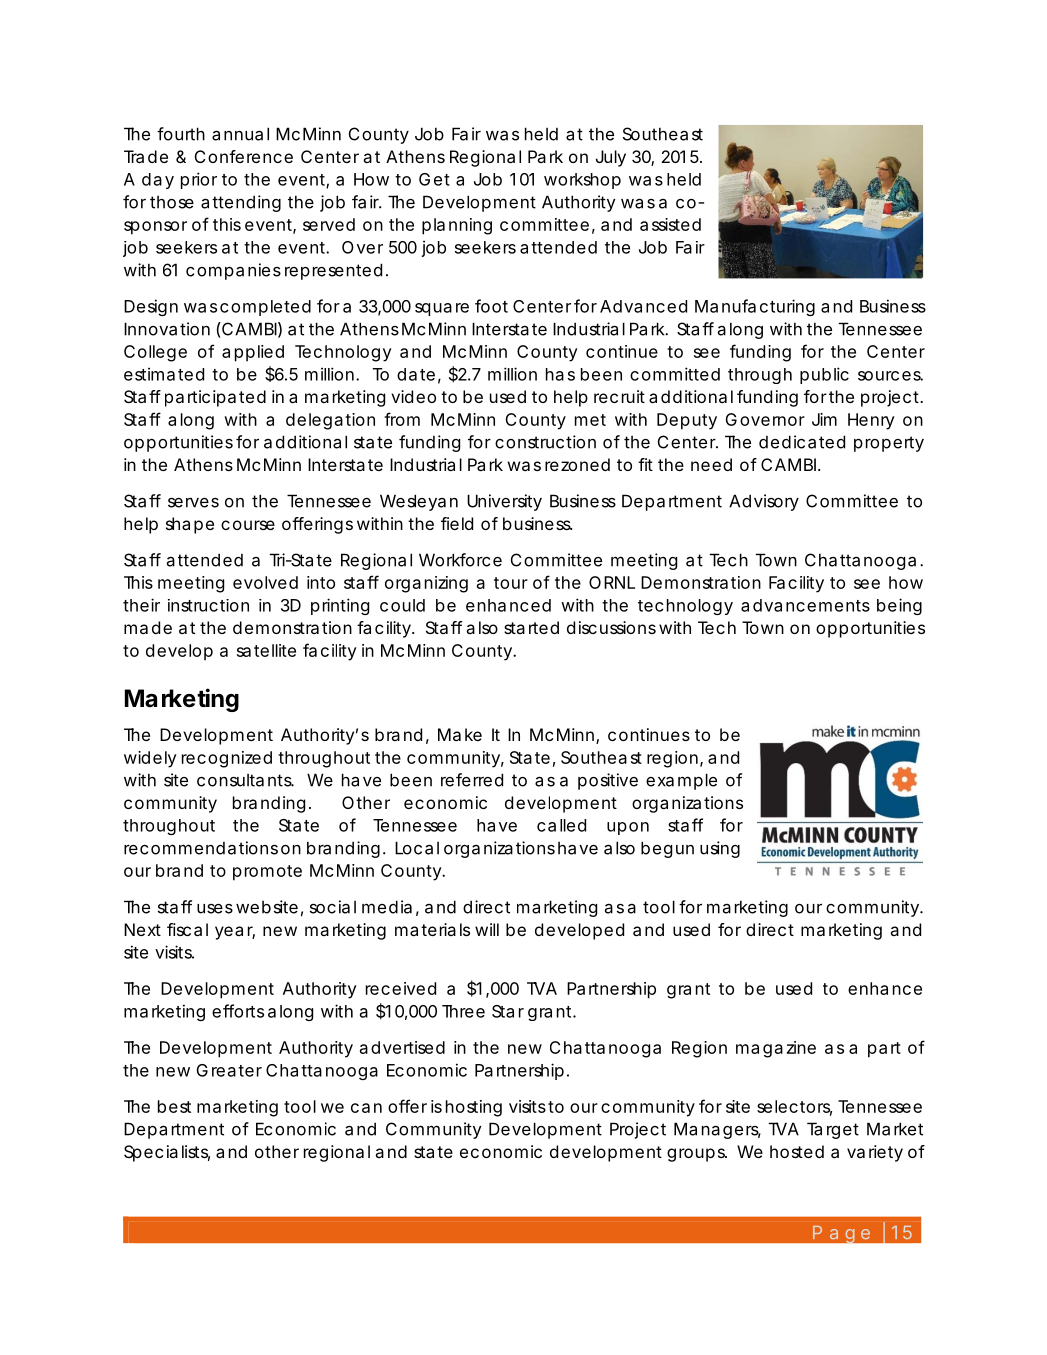 This screenshot has width=1047, height=1355. What do you see at coordinates (670, 224) in the screenshot?
I see `assisted` at bounding box center [670, 224].
